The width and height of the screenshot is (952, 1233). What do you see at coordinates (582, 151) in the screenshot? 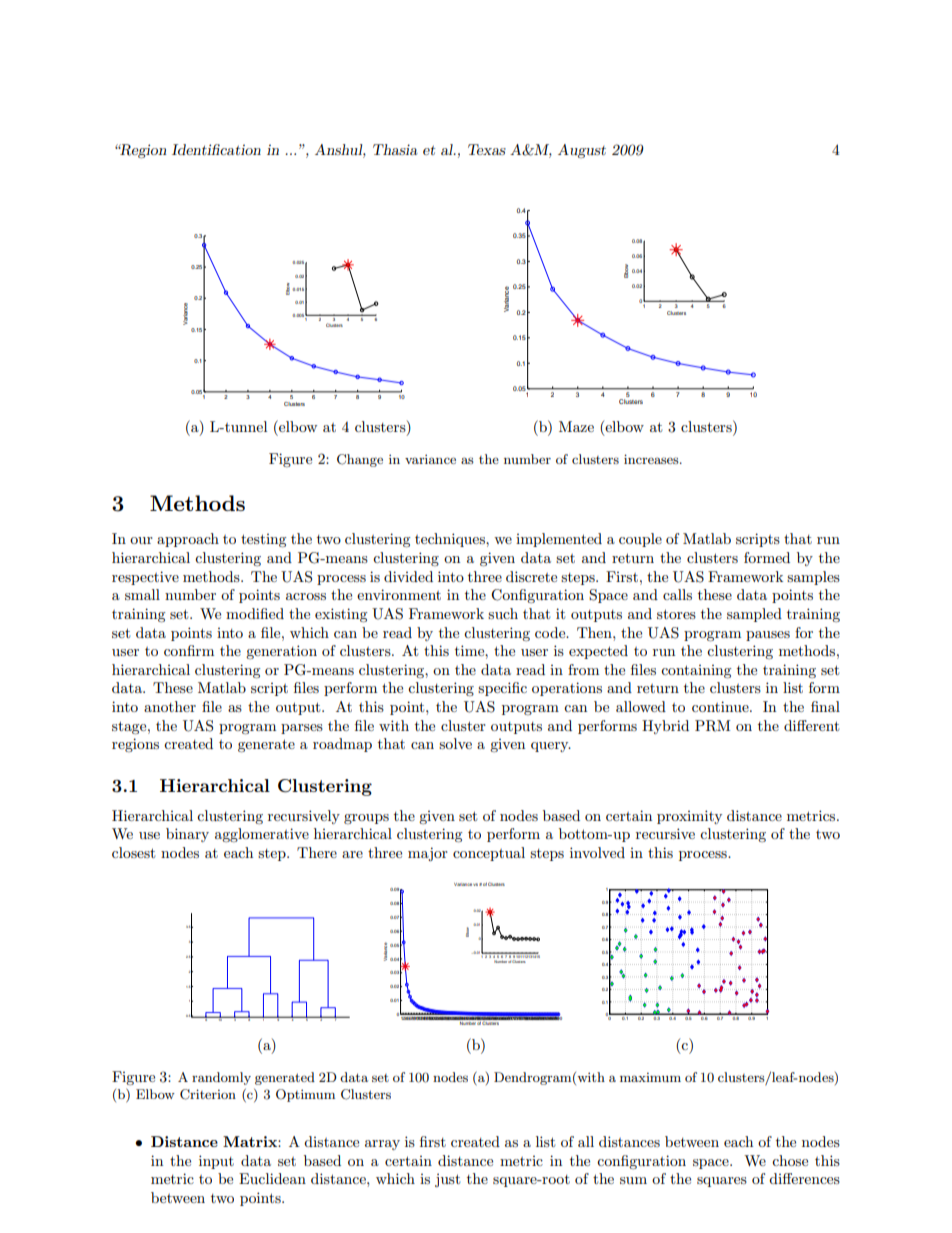
I see `August` at bounding box center [582, 151].
